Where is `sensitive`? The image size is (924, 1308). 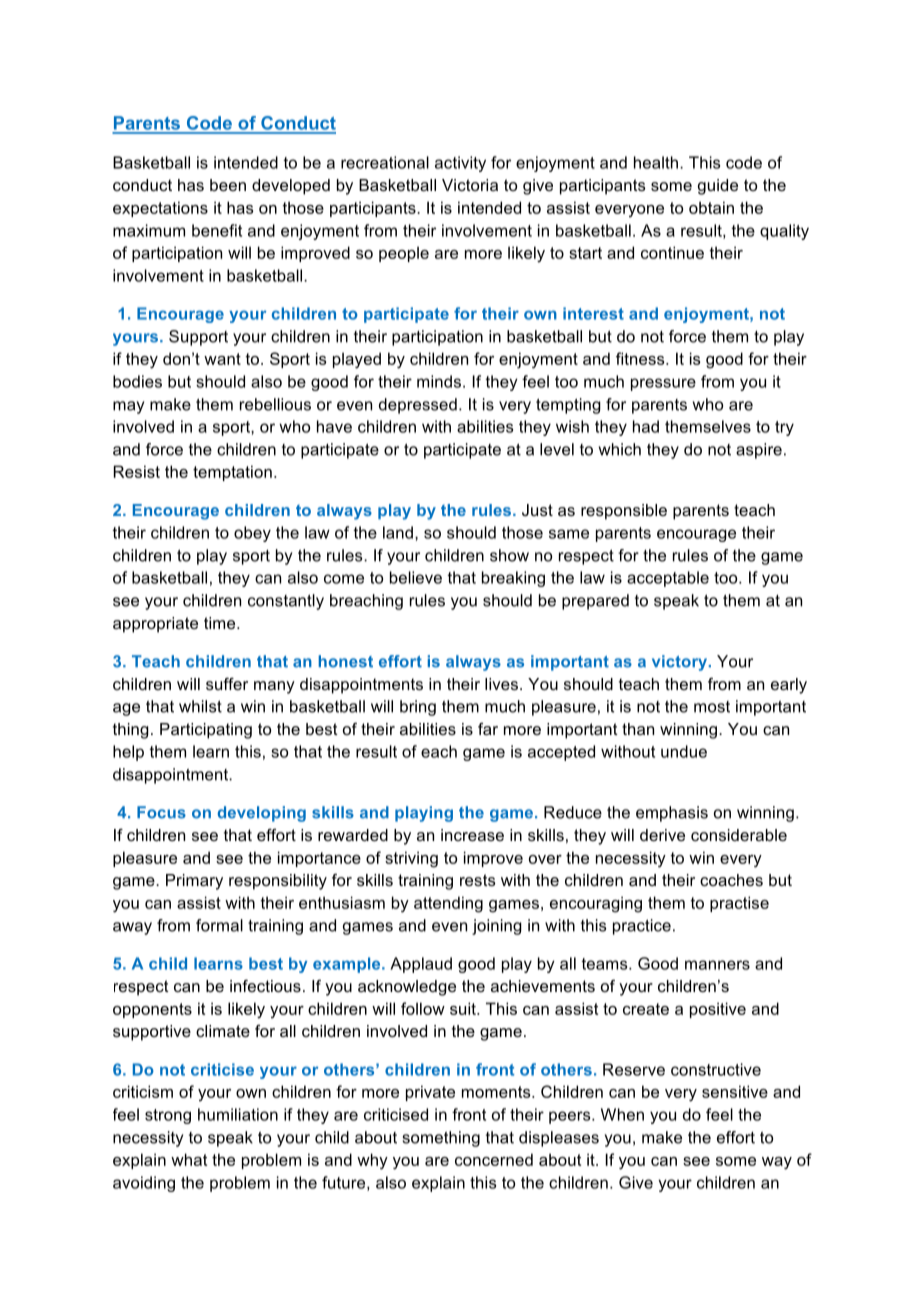
sensitive is located at coordinates (735, 1091).
